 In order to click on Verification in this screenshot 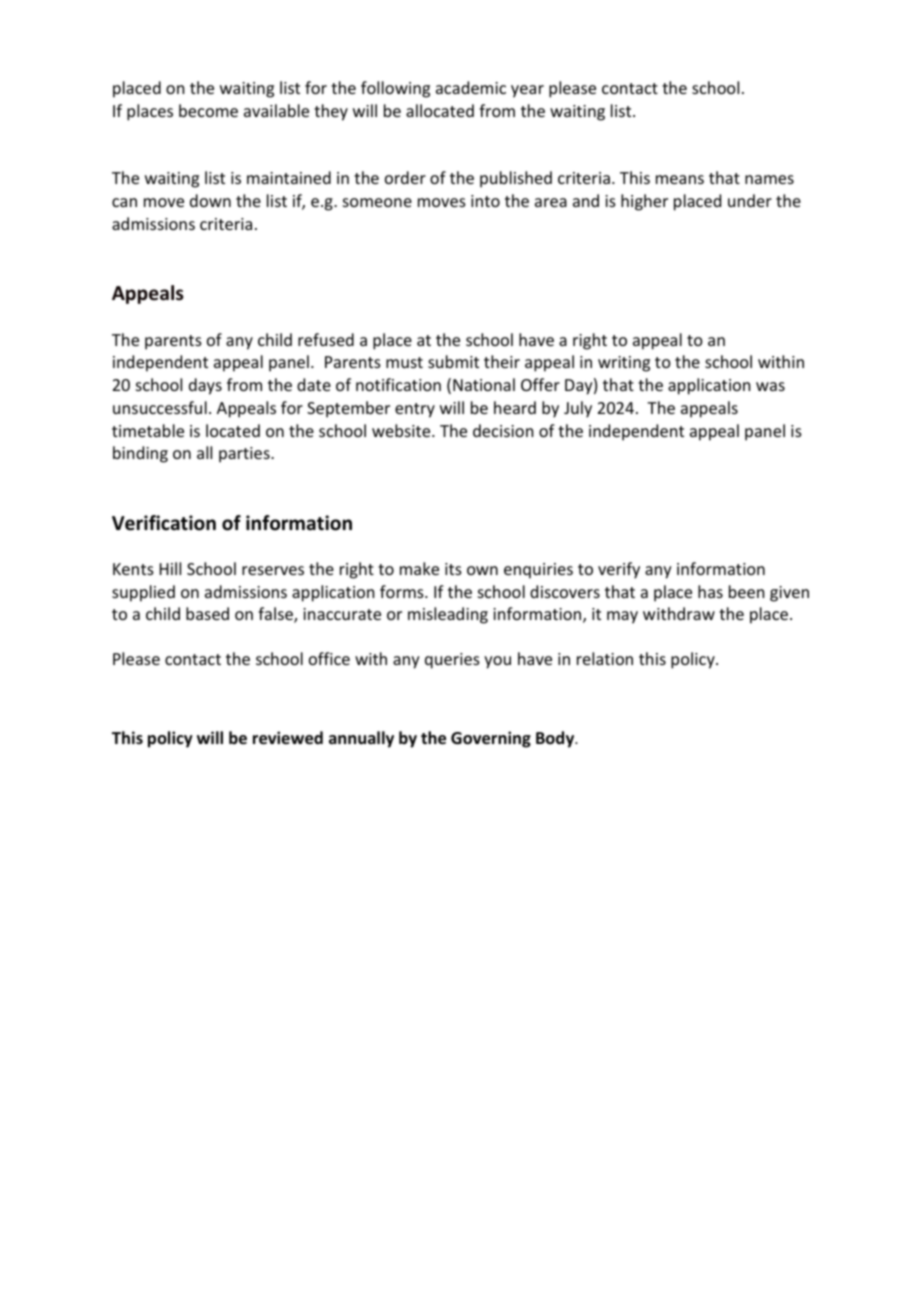, I will do `click(164, 523)`.
